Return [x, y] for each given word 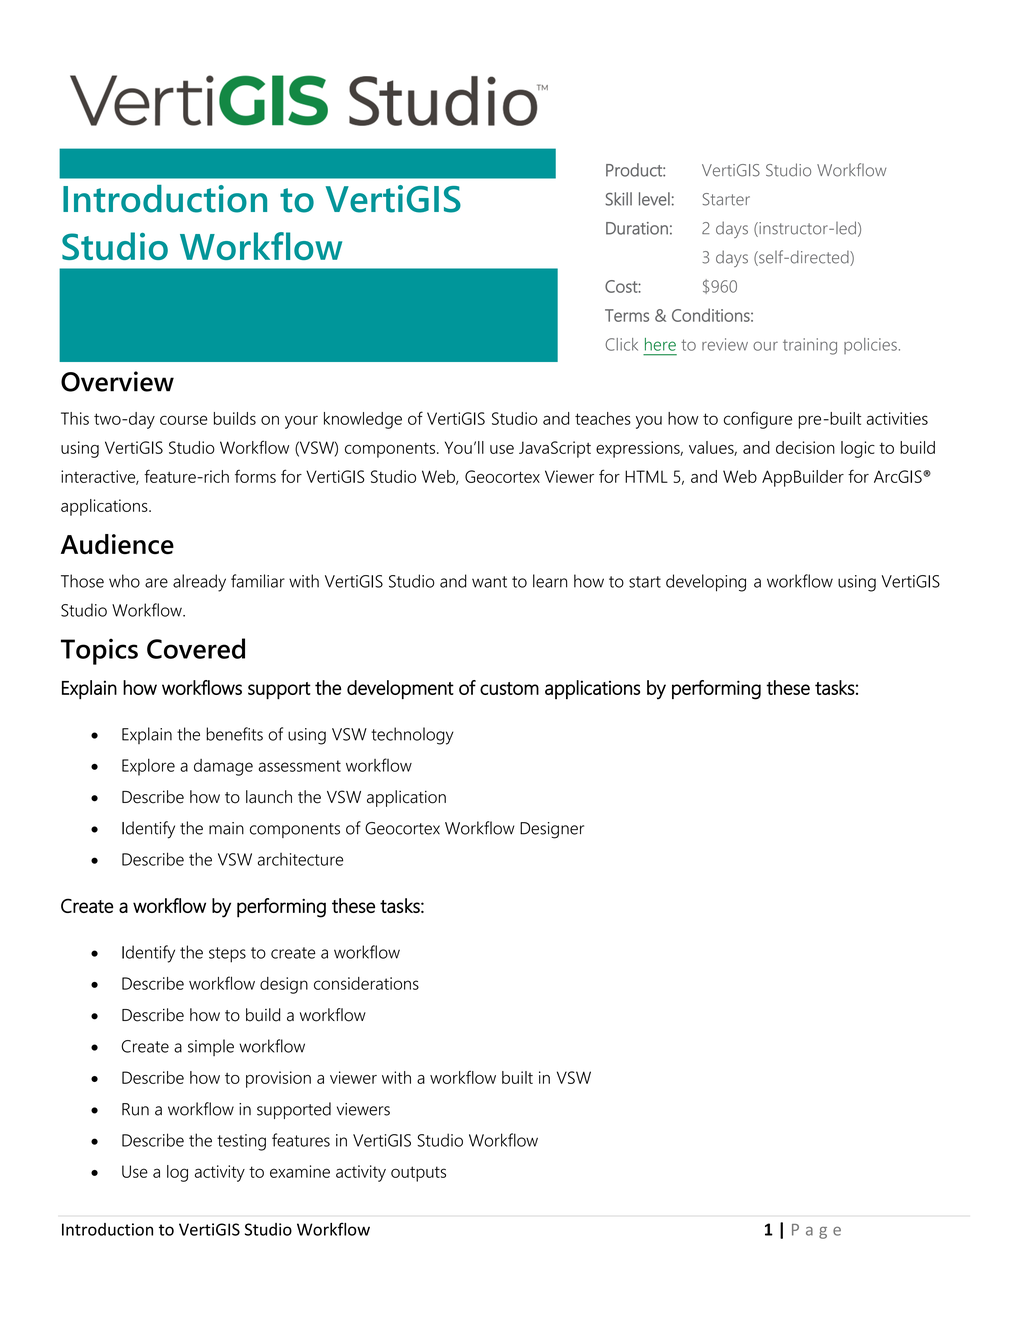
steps [227, 955]
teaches [603, 418]
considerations [366, 983]
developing [706, 583]
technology [412, 736]
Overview [117, 381]
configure [757, 420]
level [654, 199]
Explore [148, 767]
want [489, 582]
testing [241, 1142]
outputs [418, 1174]
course [184, 420]
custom [509, 688]
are [156, 583]
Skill [619, 199]
